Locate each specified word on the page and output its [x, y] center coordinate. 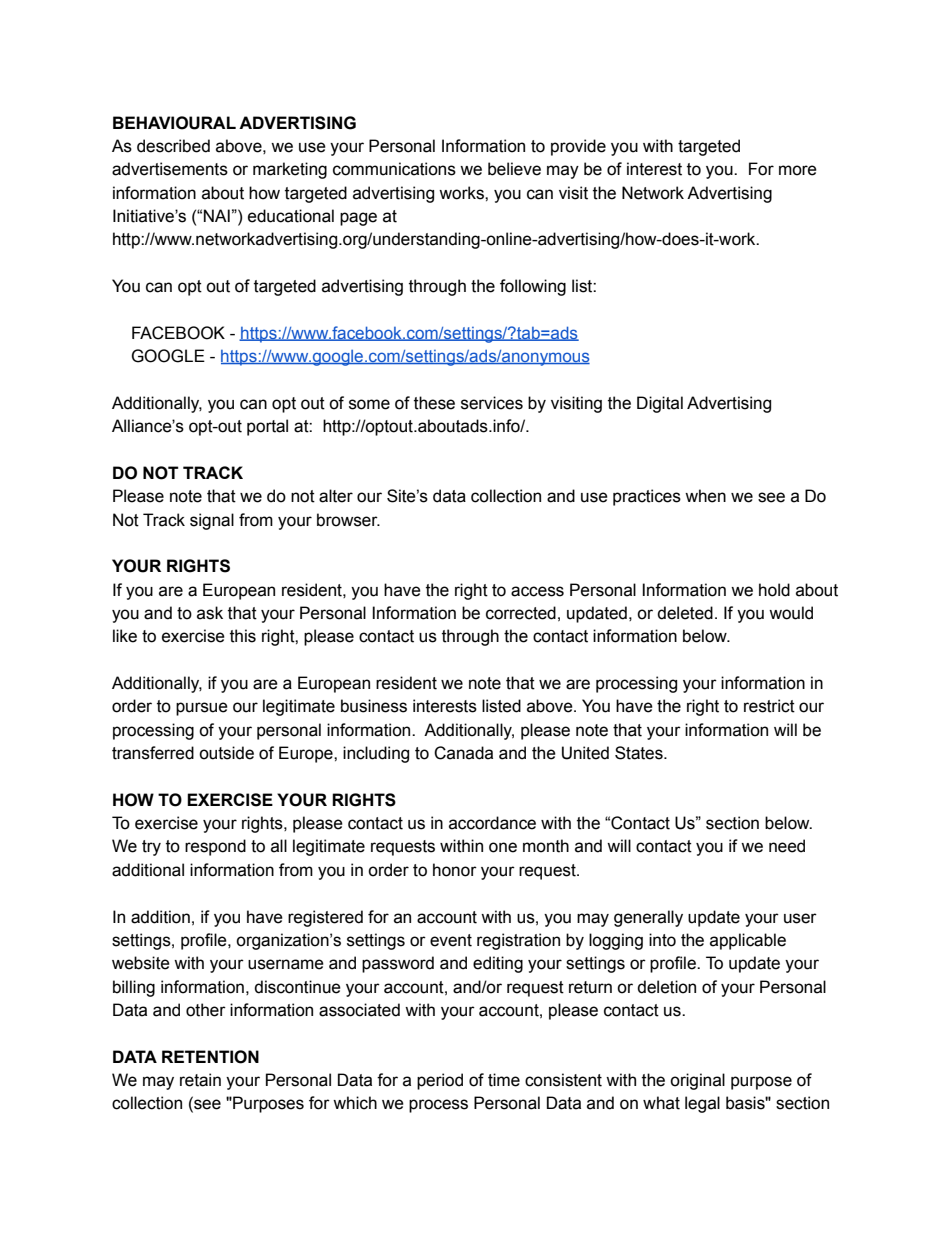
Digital [660, 404]
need [787, 846]
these [434, 403]
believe [514, 169]
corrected [521, 613]
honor [455, 870]
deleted [685, 613]
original [697, 1081]
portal [267, 427]
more [798, 170]
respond [215, 847]
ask [210, 613]
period [440, 1081]
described [173, 146]
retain [200, 1080]
